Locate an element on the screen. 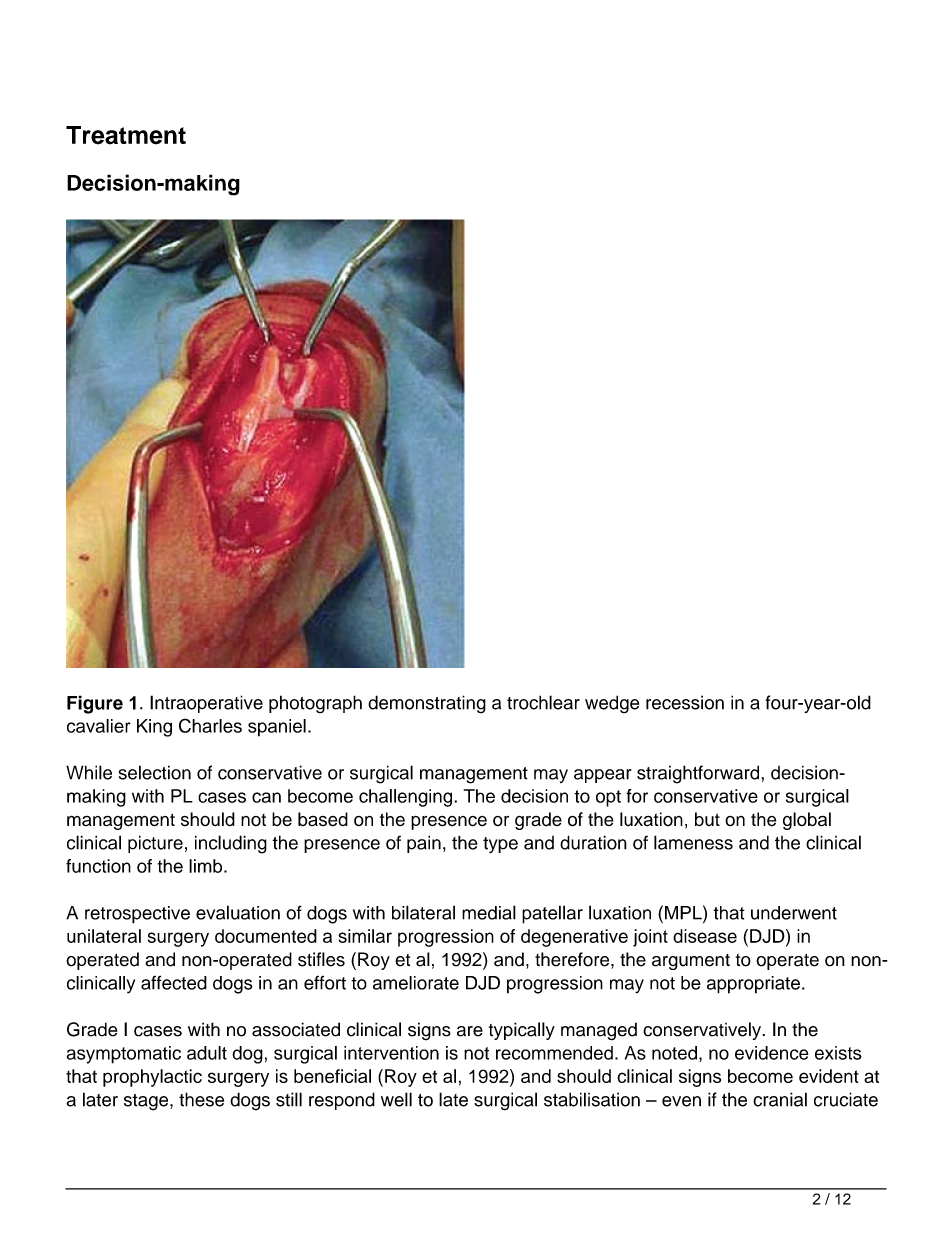 This screenshot has height=1233, width=952. wedge is located at coordinates (612, 704).
